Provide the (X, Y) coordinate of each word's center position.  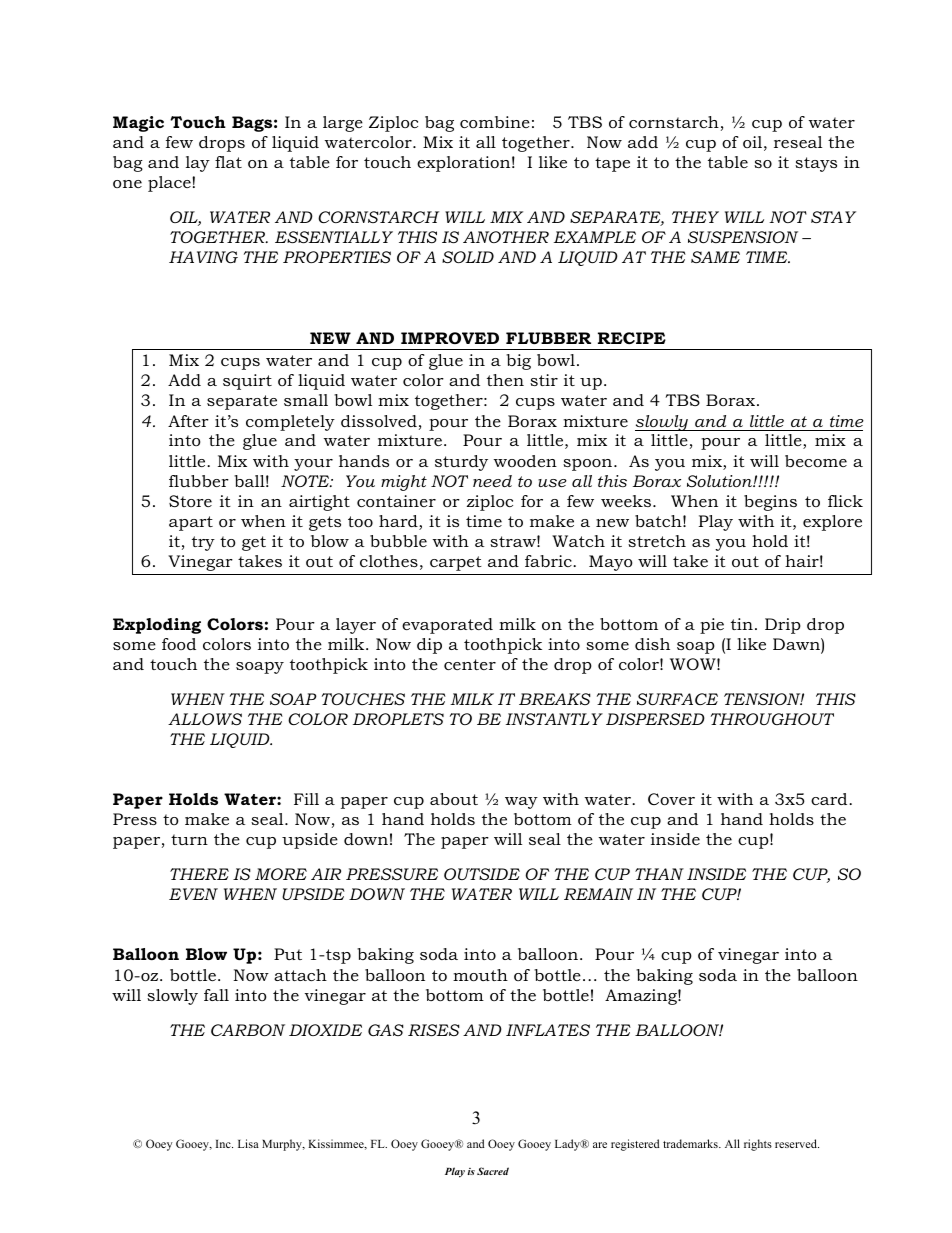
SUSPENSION (743, 237)
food (179, 644)
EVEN (193, 894)
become (816, 461)
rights (758, 1145)
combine (495, 122)
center (470, 664)
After (188, 421)
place (170, 184)
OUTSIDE (482, 874)
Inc (224, 1144)
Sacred (493, 1171)
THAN (659, 874)
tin (742, 624)
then (505, 380)
